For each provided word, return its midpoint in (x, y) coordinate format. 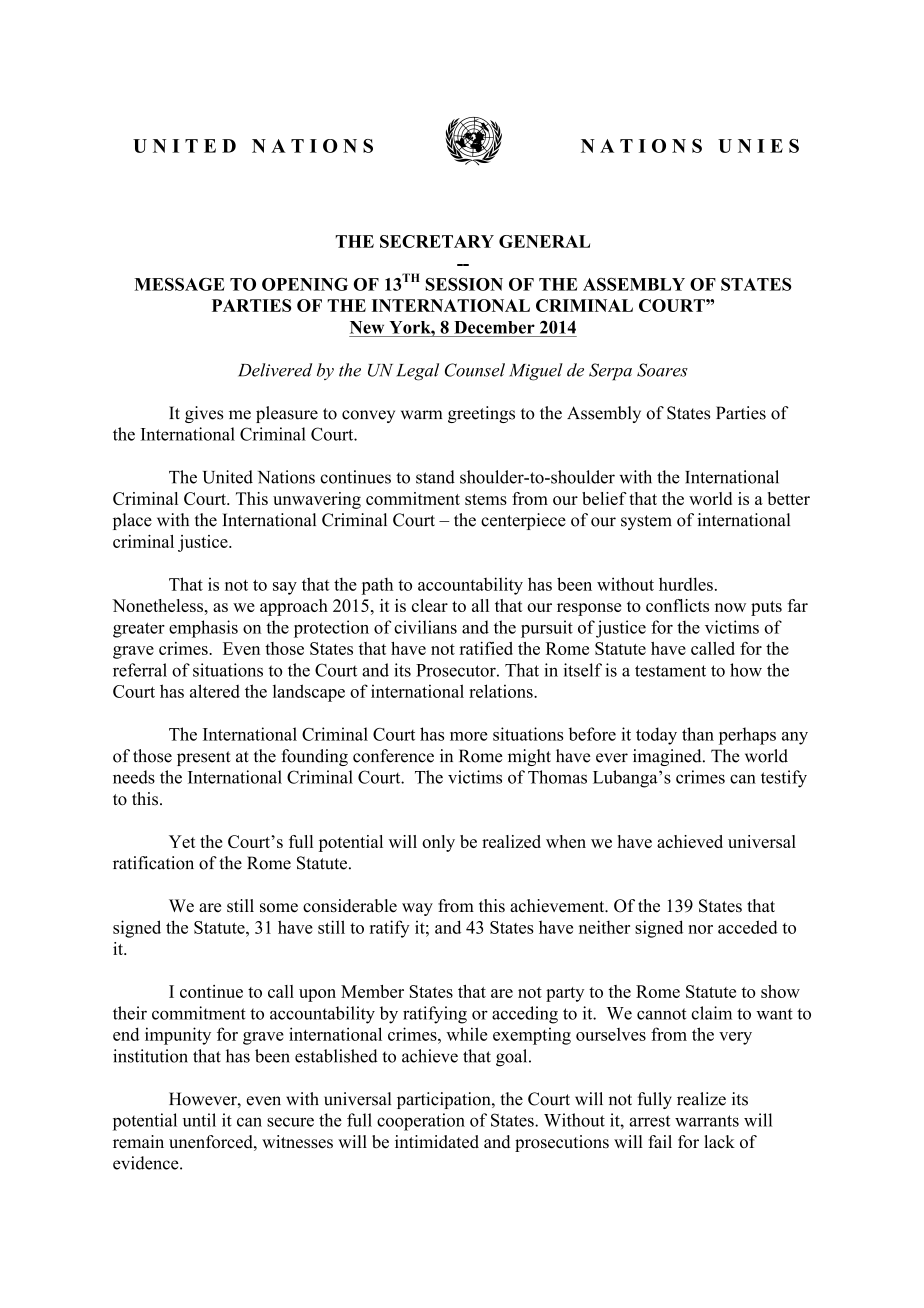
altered (215, 691)
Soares (662, 370)
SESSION (464, 284)
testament (670, 671)
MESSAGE (179, 284)
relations (502, 691)
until (199, 1120)
